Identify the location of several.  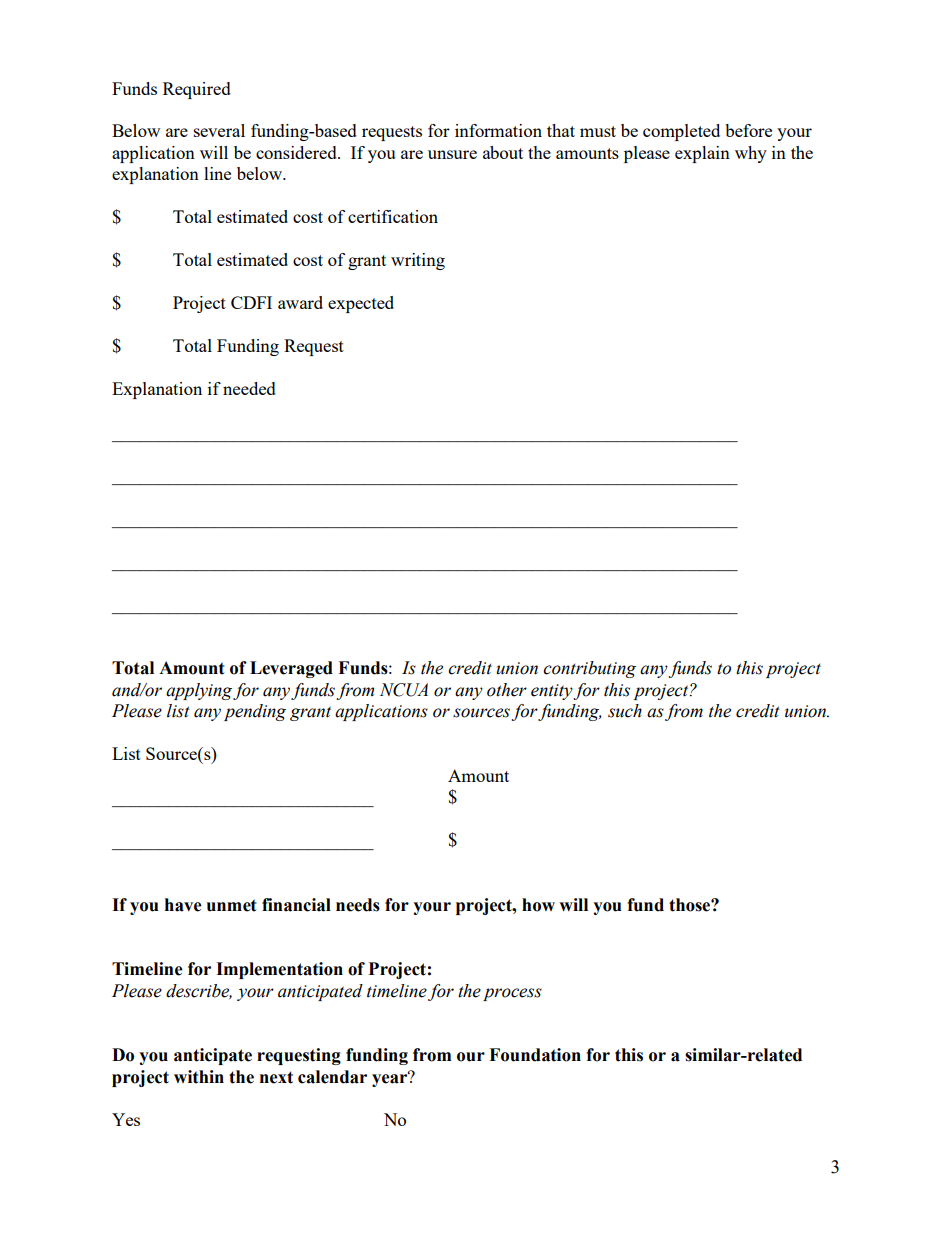
(219, 130).
